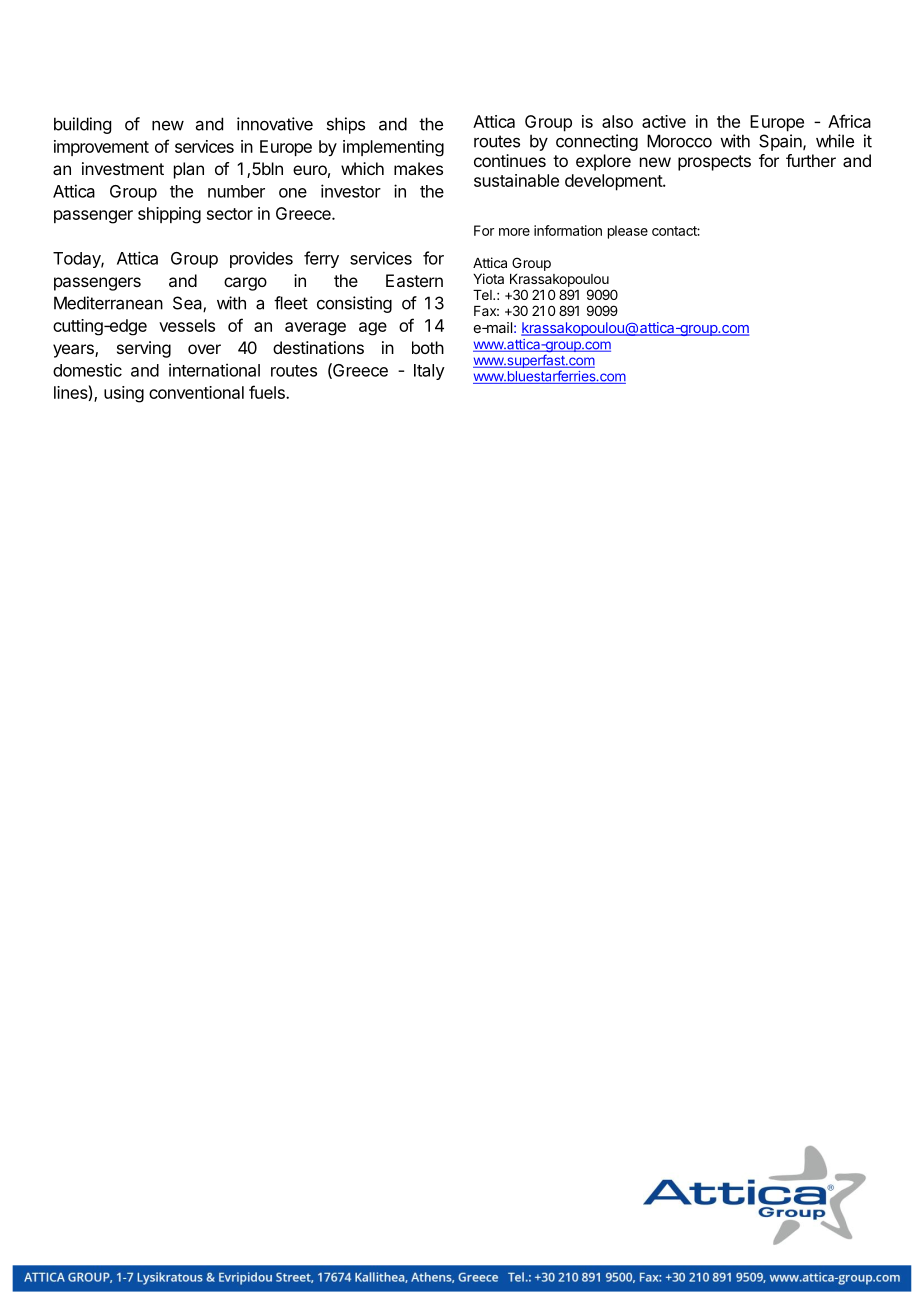  Describe the element at coordinates (628, 232) in the screenshot. I see `please` at that location.
